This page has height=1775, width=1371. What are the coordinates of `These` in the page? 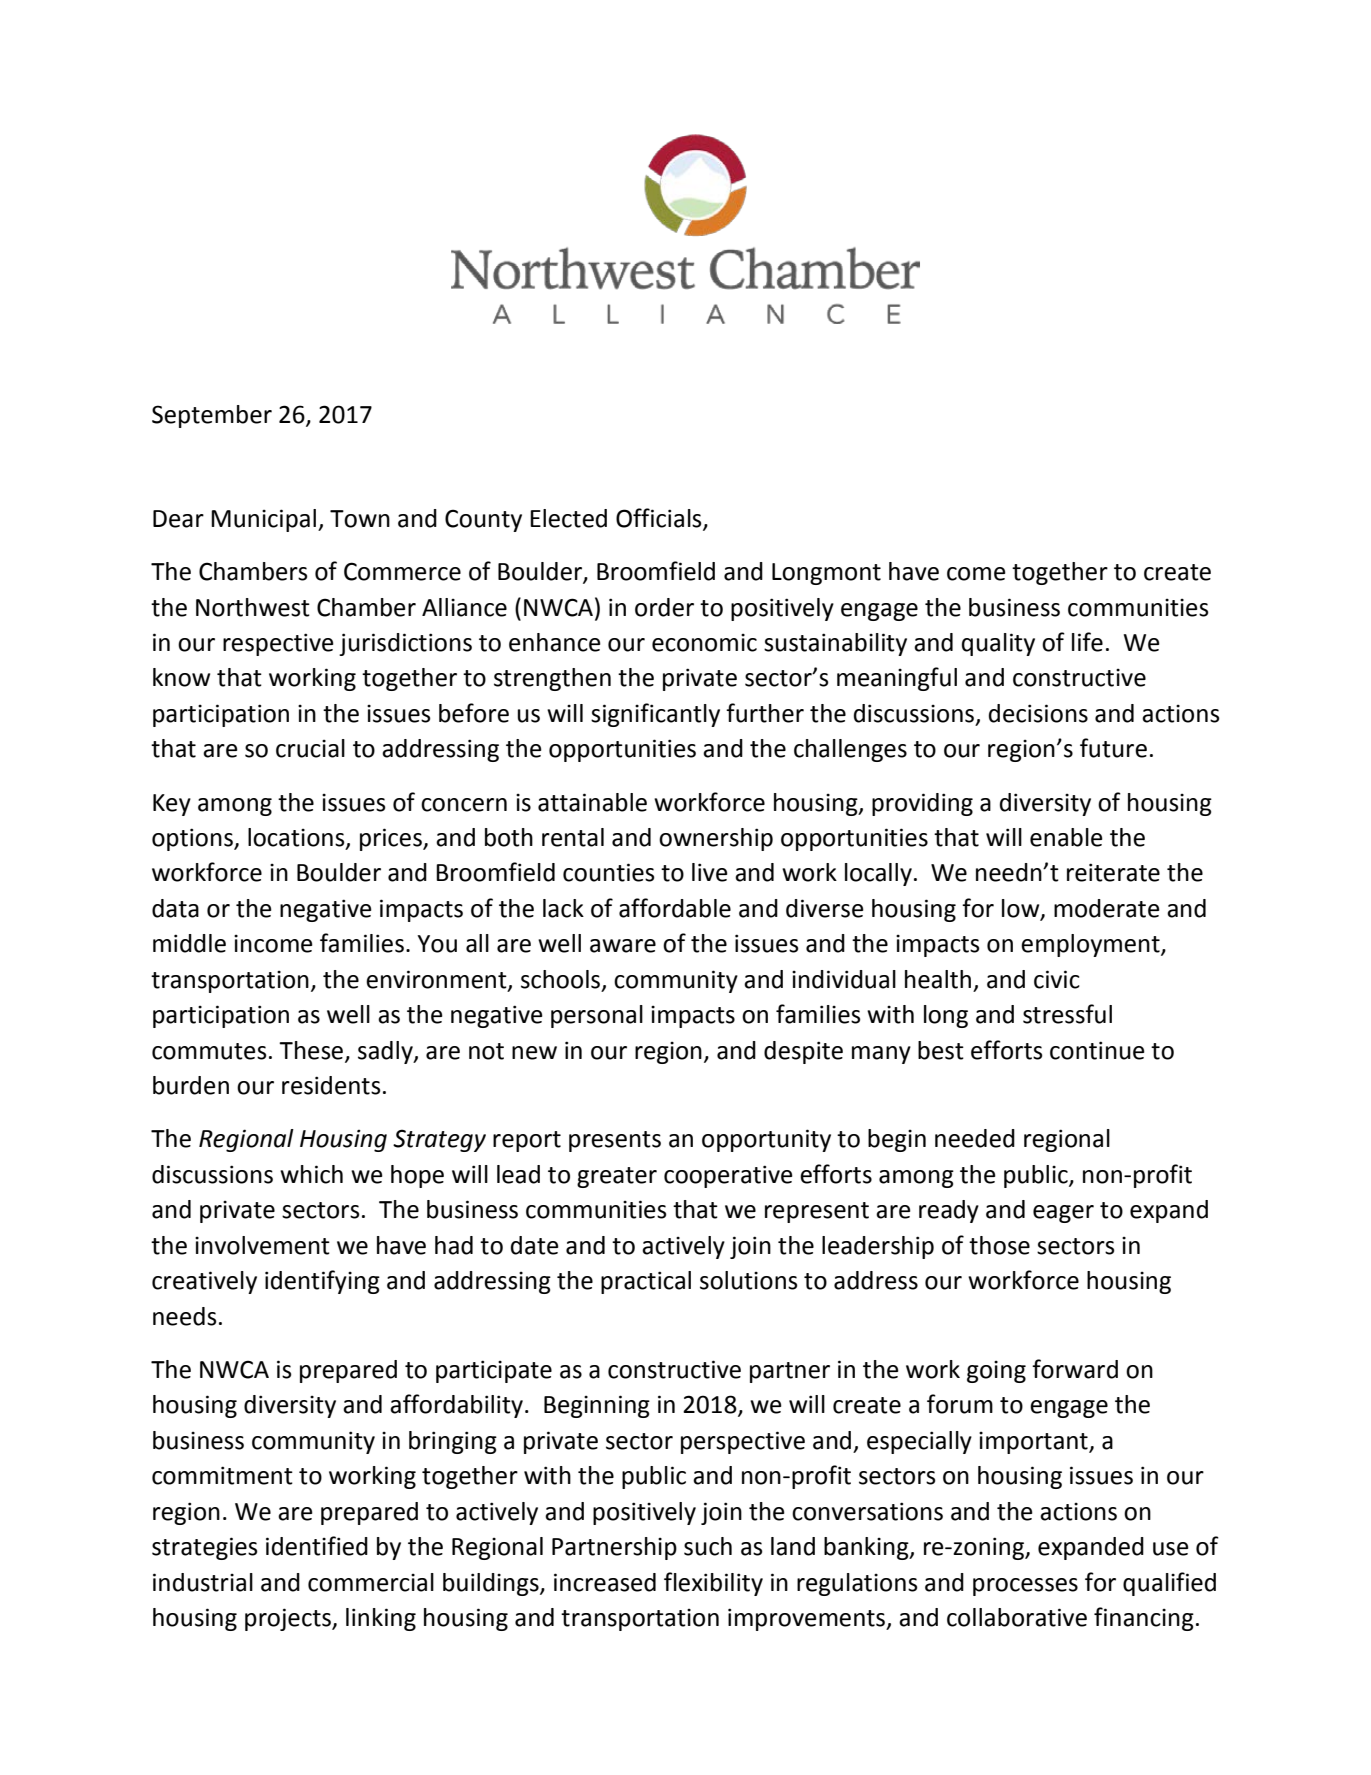 It's located at (311, 1050).
